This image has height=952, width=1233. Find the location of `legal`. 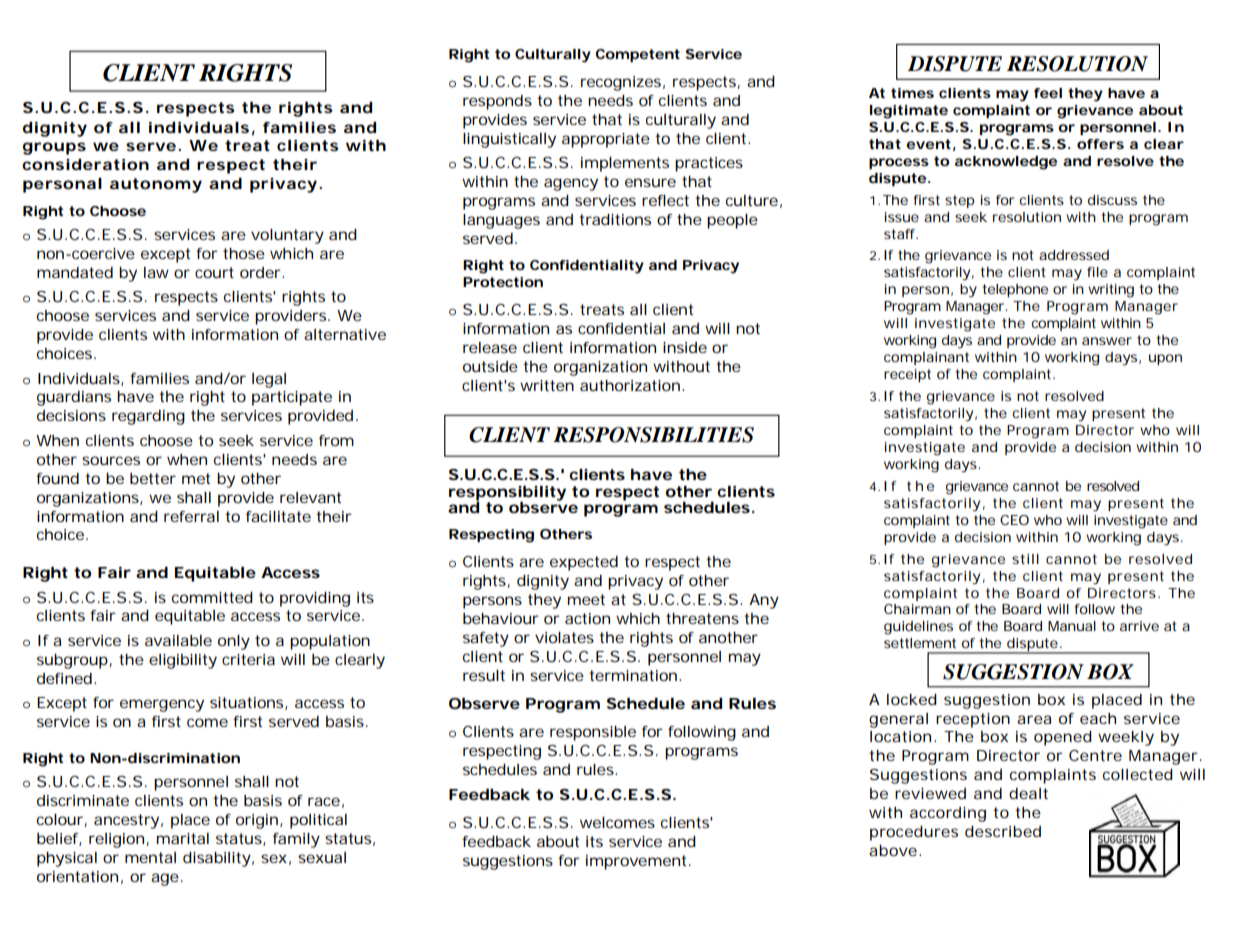

legal is located at coordinates (269, 380).
